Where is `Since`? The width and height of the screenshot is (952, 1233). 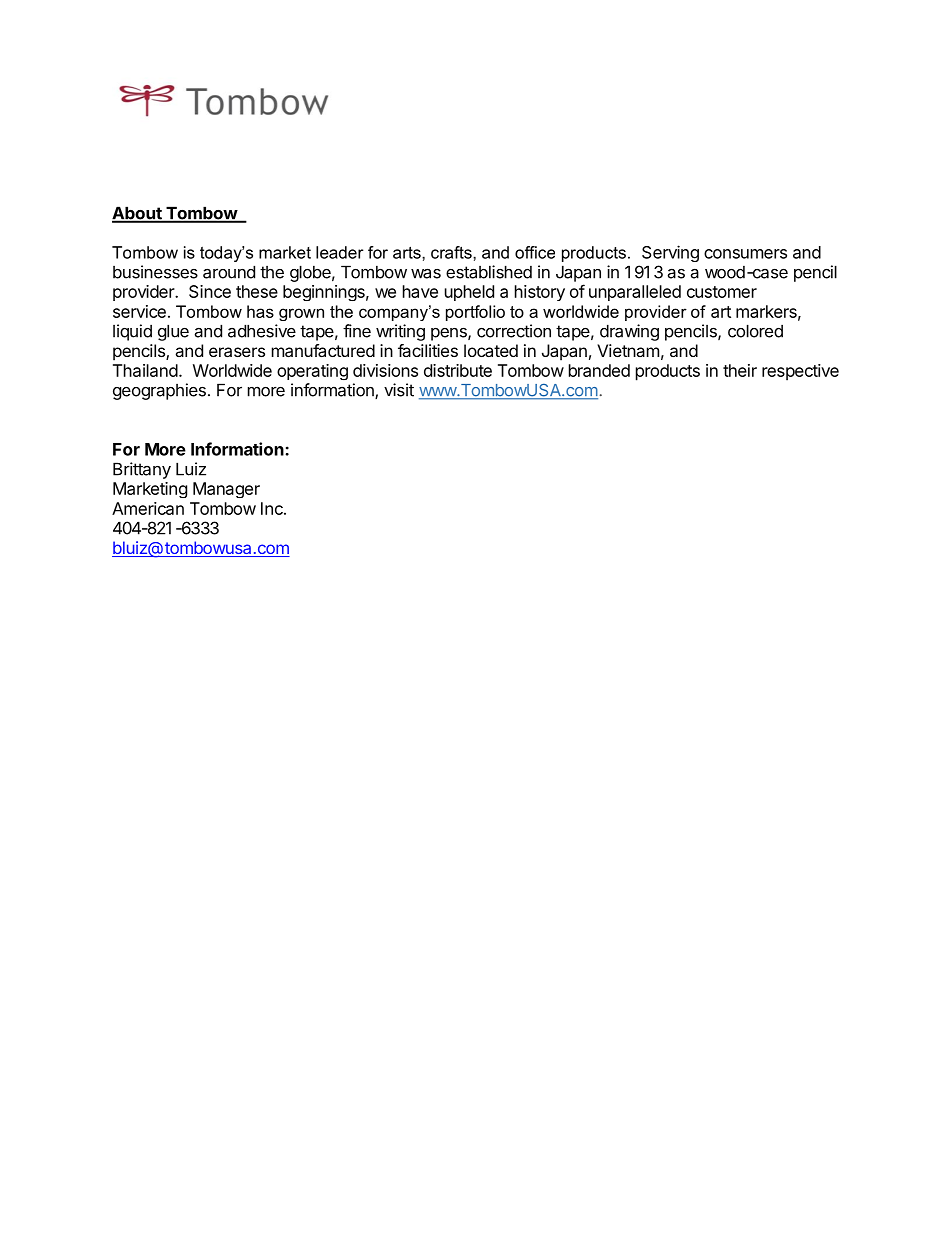
Since is located at coordinates (210, 291).
